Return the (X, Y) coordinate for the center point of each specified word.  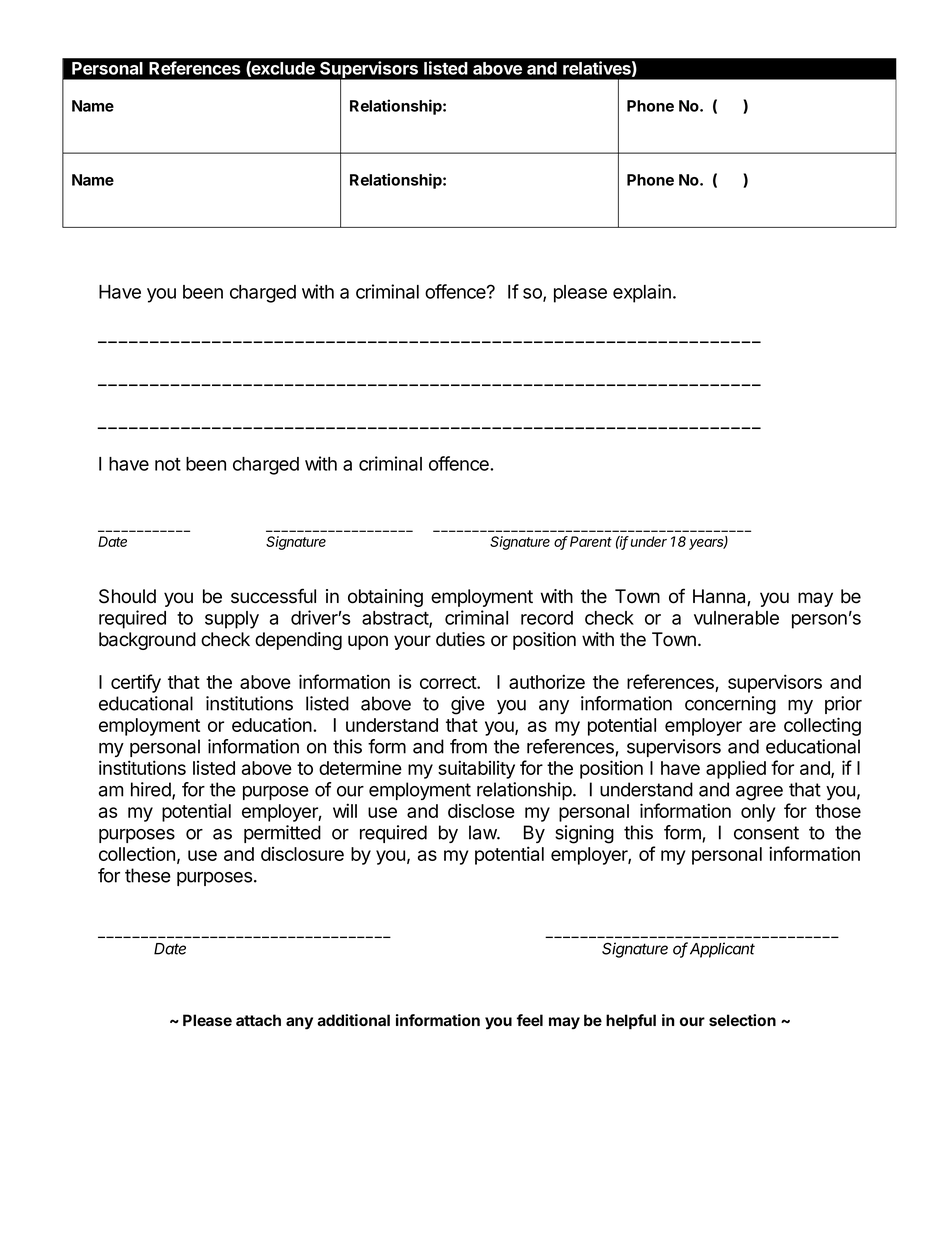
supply (232, 620)
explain (642, 293)
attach (258, 1020)
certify (136, 683)
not (168, 464)
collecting (822, 726)
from (468, 746)
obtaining (385, 598)
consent (766, 833)
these (148, 875)
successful (273, 596)
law (483, 832)
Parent (591, 541)
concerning (730, 705)
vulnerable (736, 618)
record (547, 618)
